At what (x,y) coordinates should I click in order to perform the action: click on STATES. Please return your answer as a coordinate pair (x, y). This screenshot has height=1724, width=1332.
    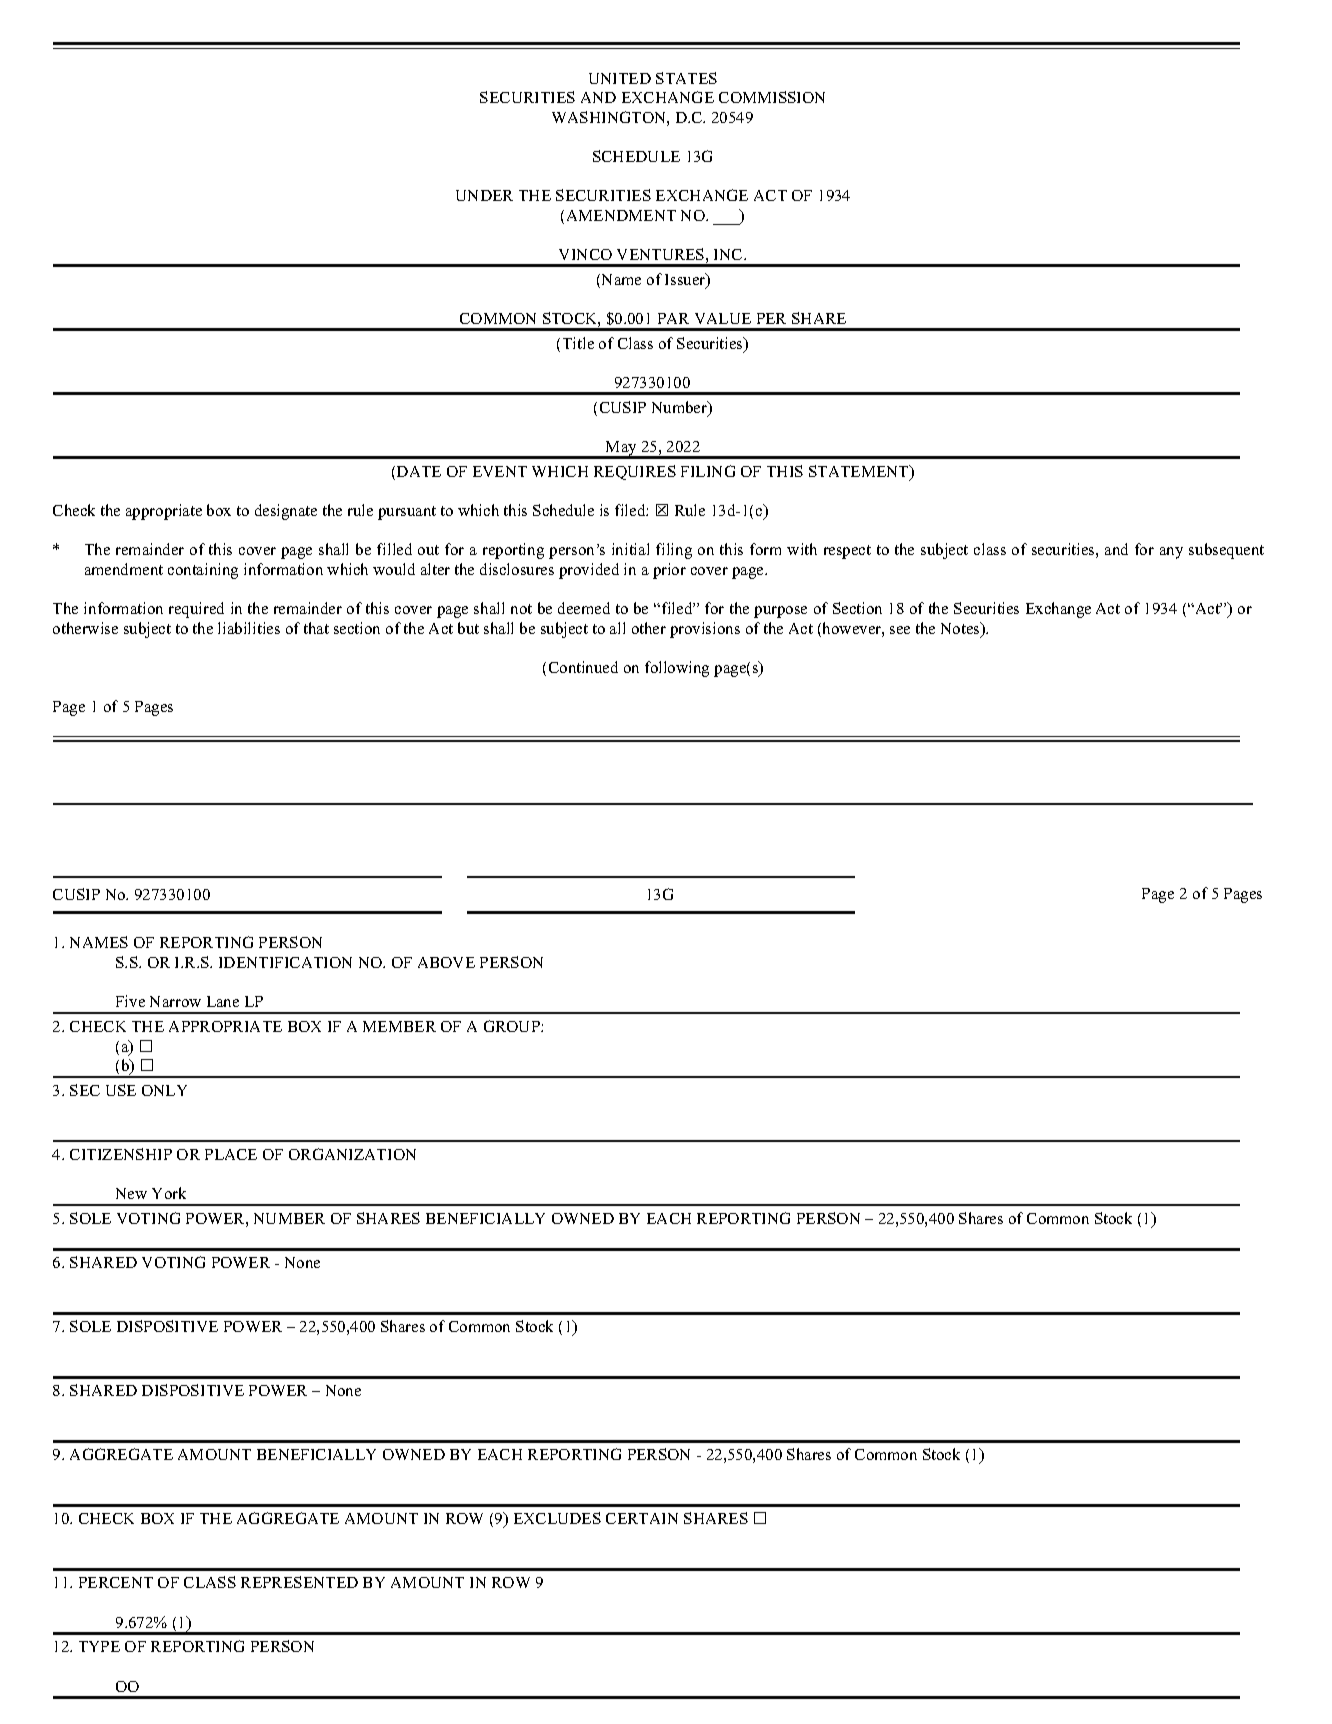
    Looking at the image, I should click on (686, 78).
